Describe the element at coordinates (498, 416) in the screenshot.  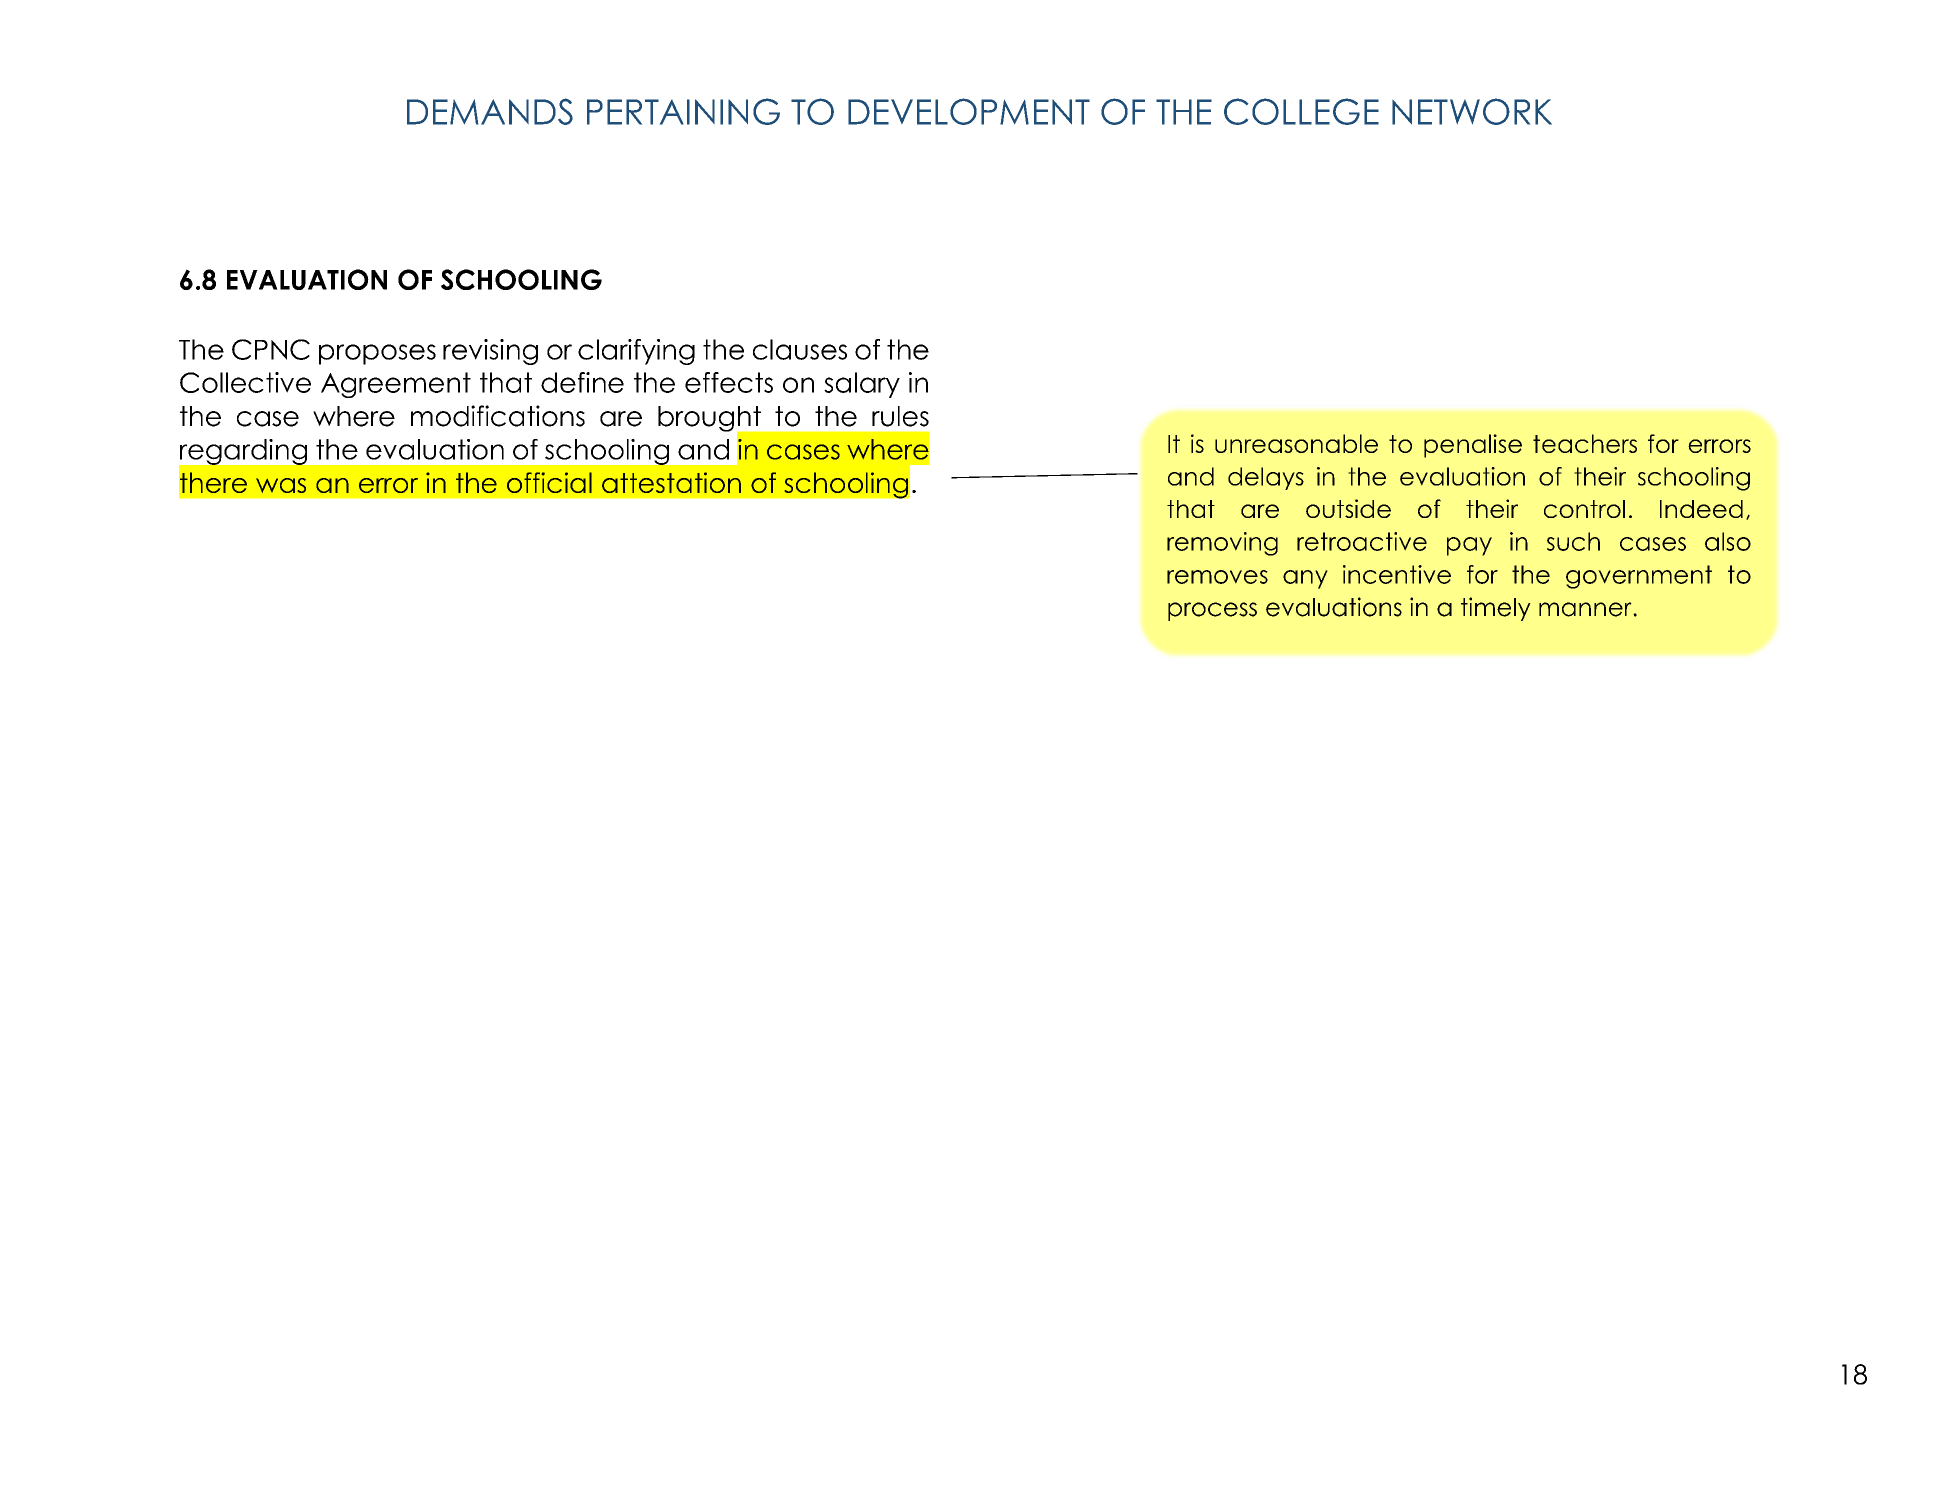
I see `modifications` at that location.
